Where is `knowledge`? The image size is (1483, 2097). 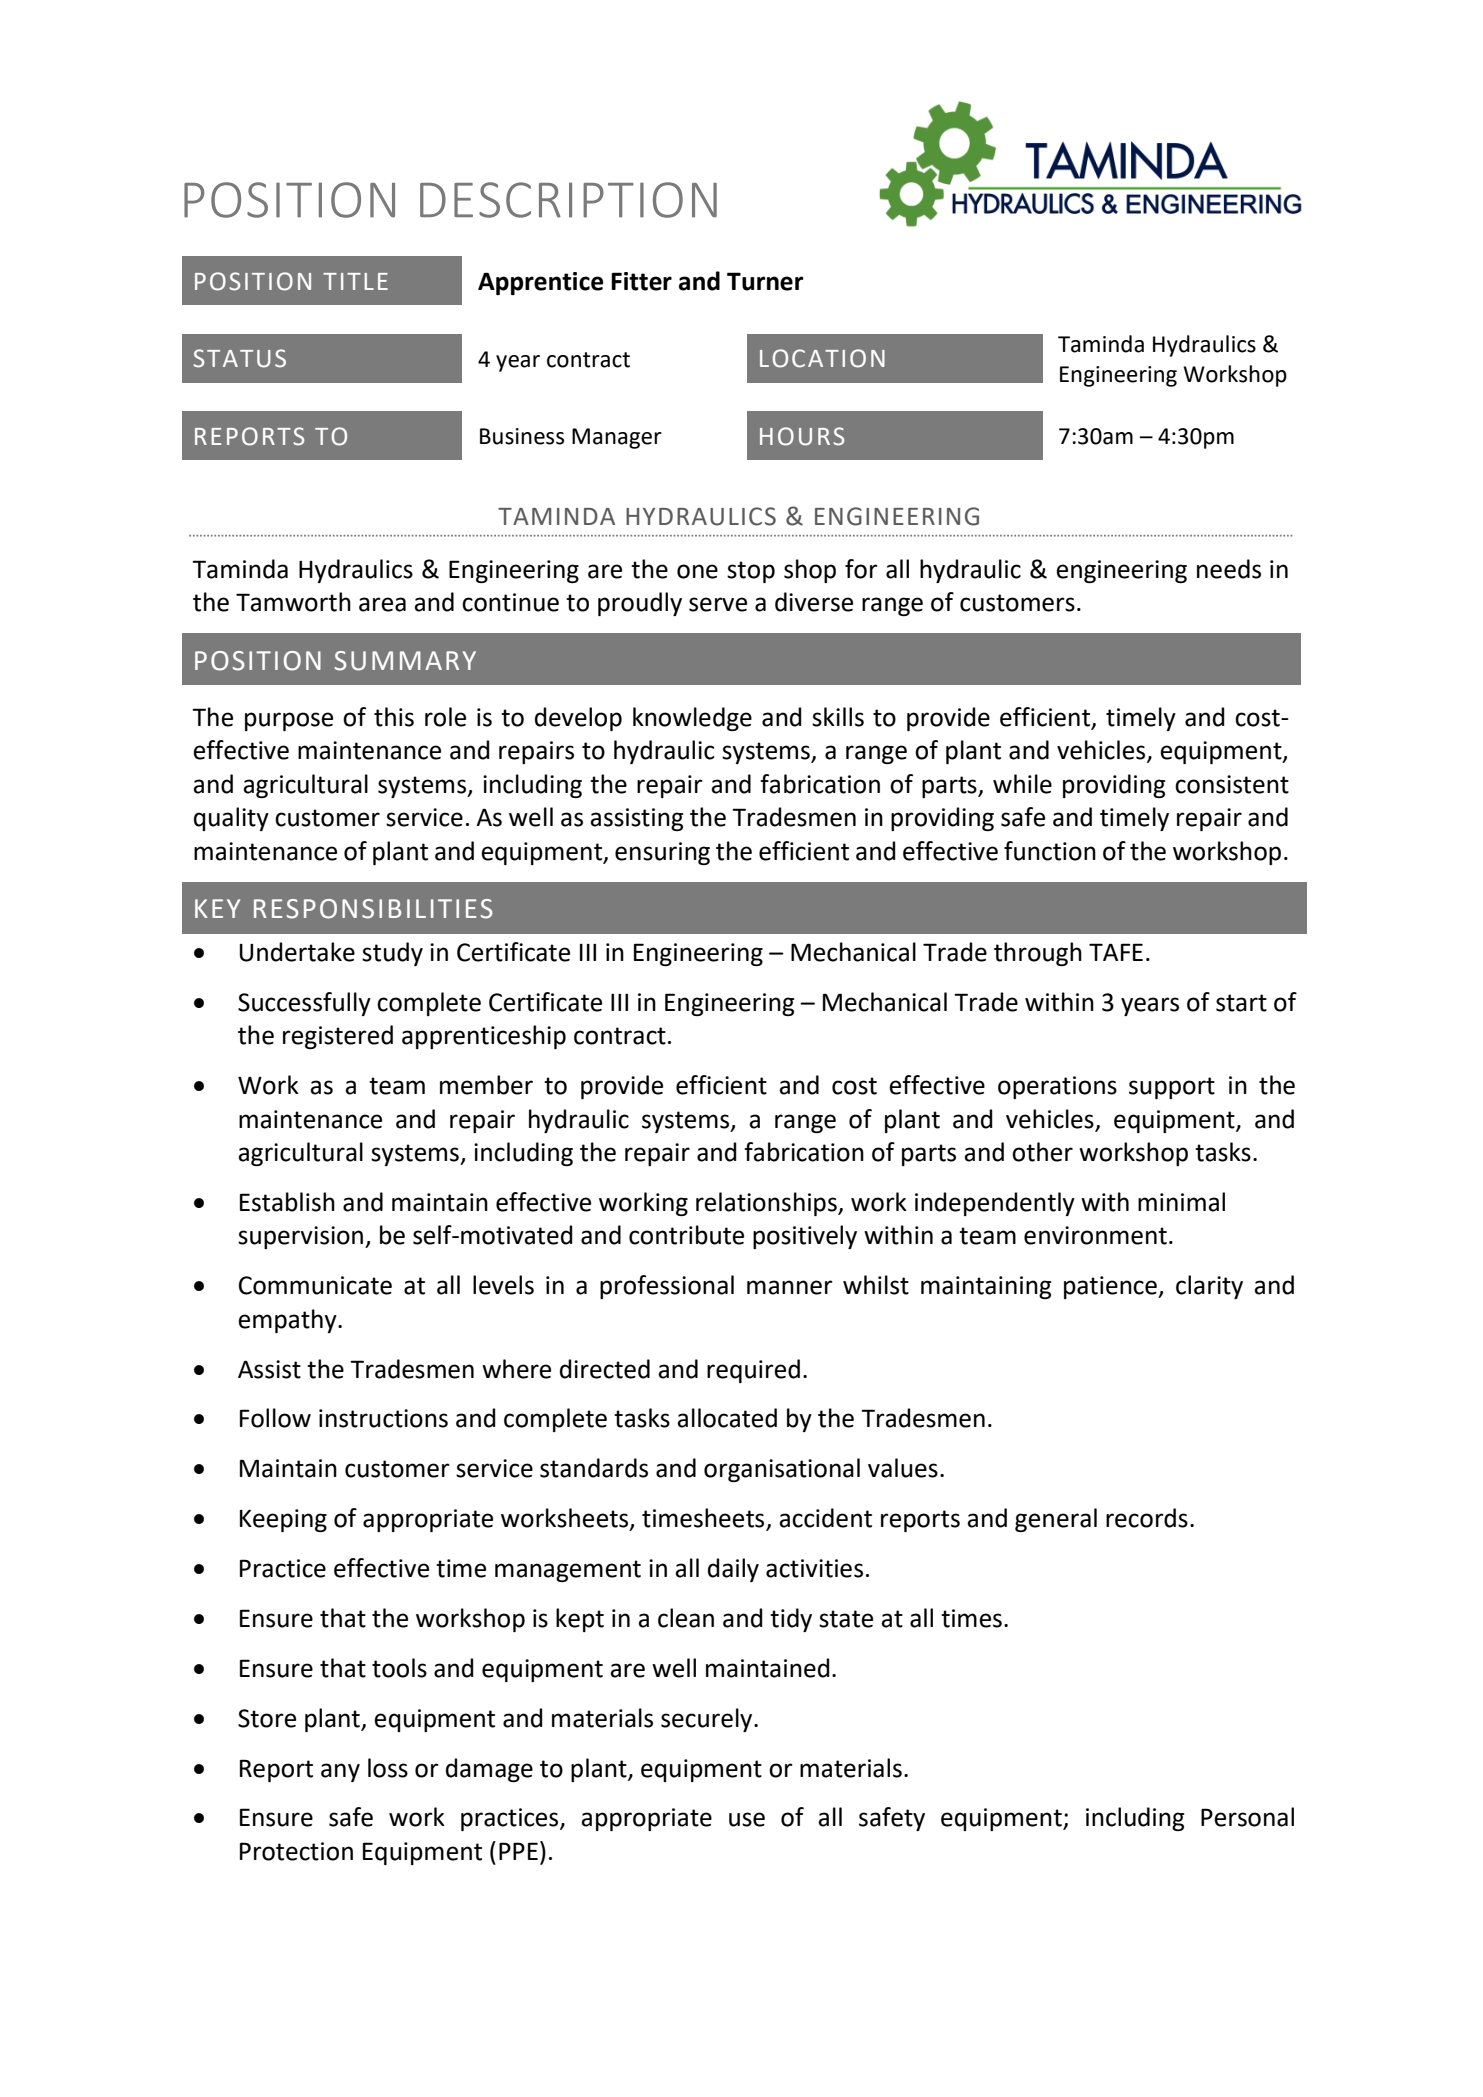
knowledge is located at coordinates (692, 719).
